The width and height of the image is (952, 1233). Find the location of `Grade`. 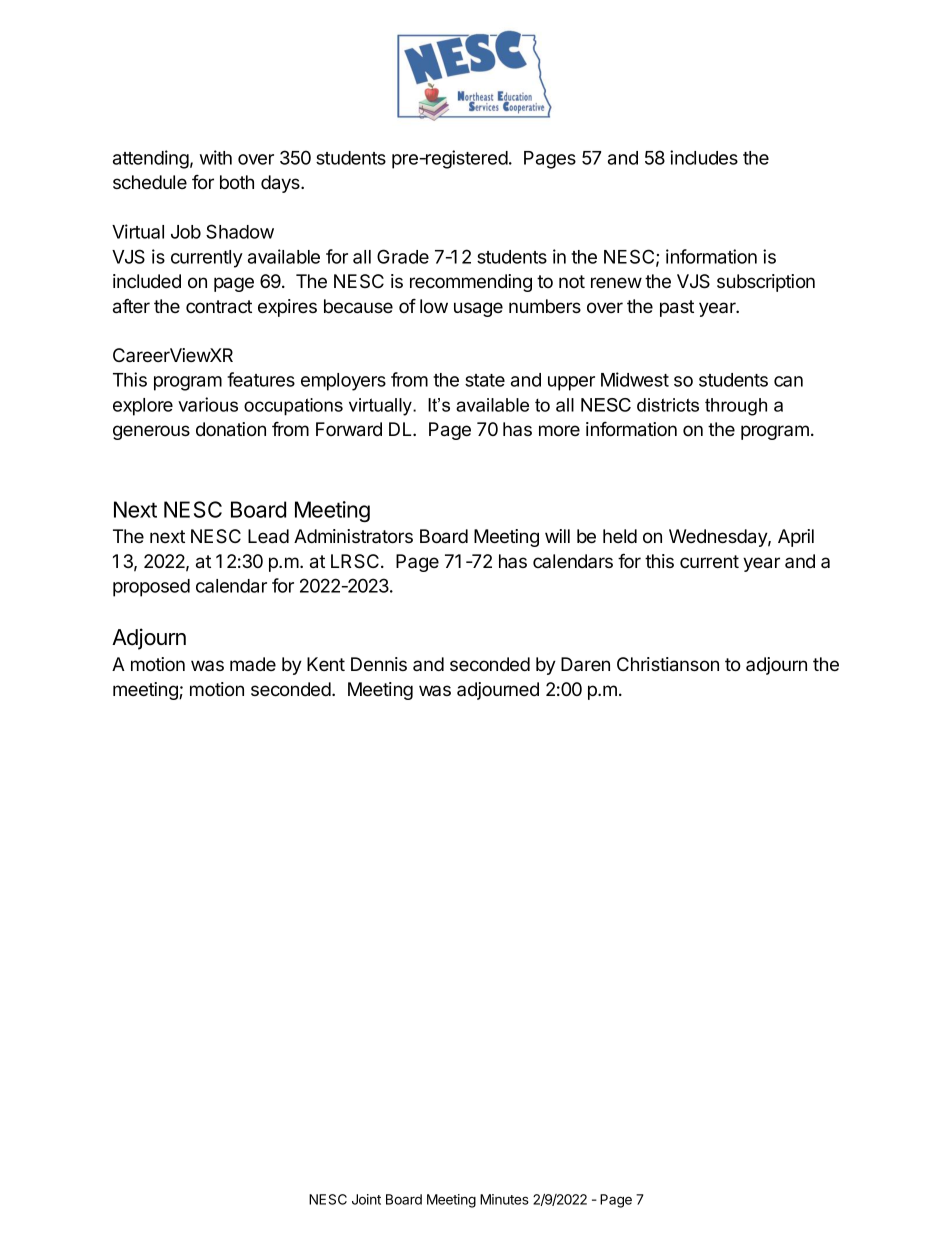

Grade is located at coordinates (403, 256).
